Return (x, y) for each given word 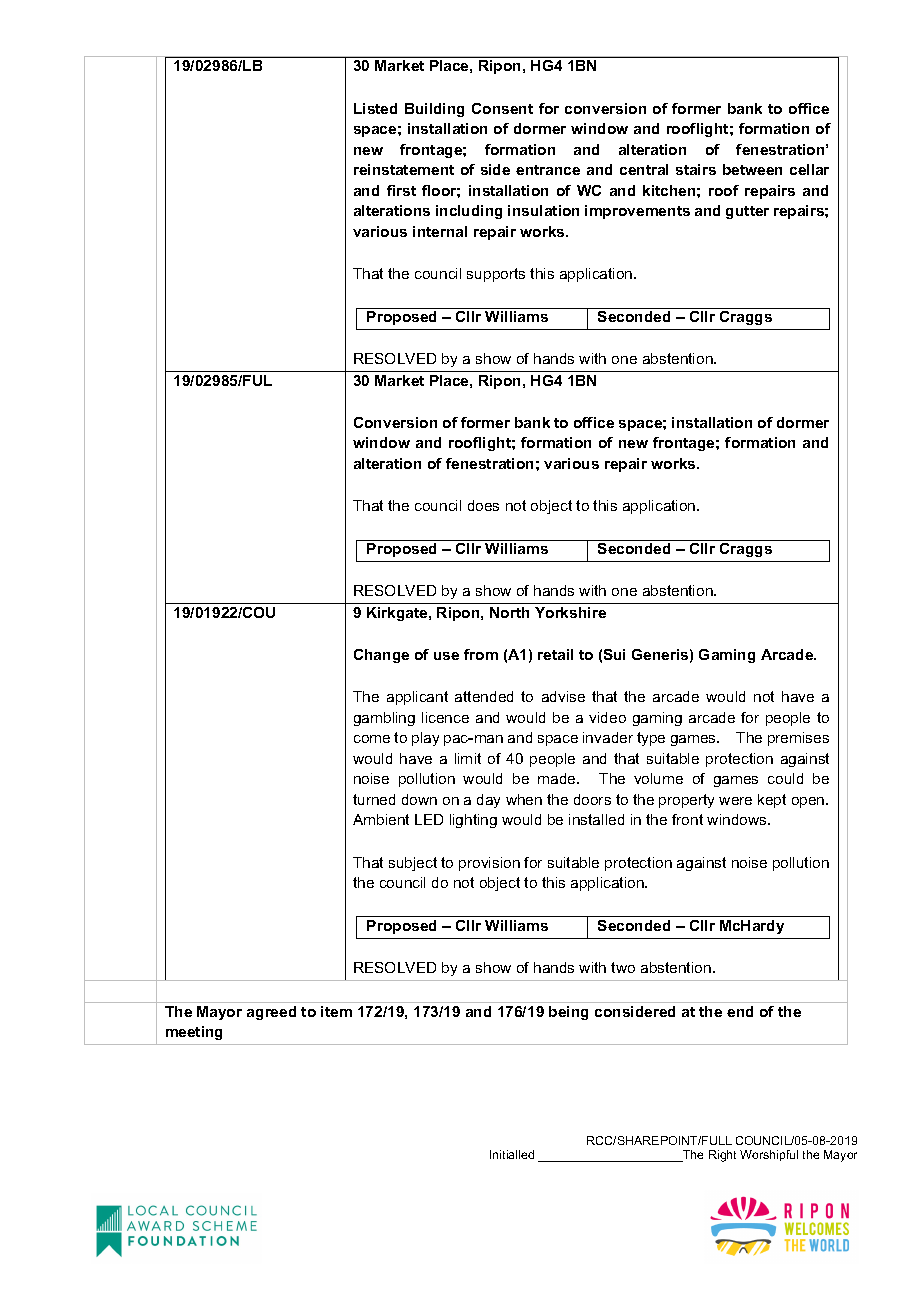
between (752, 169)
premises (798, 739)
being (568, 1013)
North (509, 612)
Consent (502, 108)
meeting (194, 1033)
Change (381, 656)
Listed (375, 108)
